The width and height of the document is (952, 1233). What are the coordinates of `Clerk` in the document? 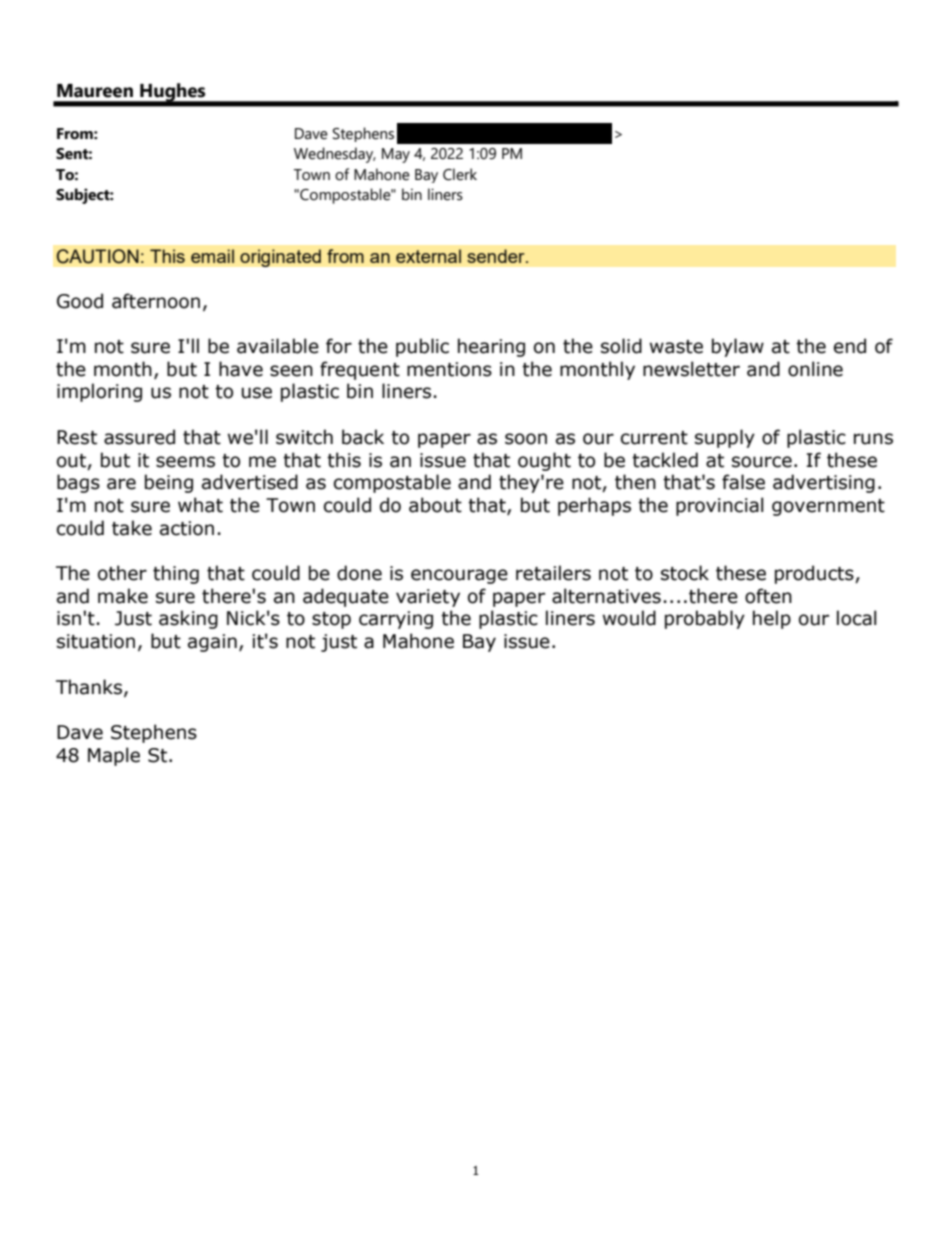 It's located at (460, 174).
